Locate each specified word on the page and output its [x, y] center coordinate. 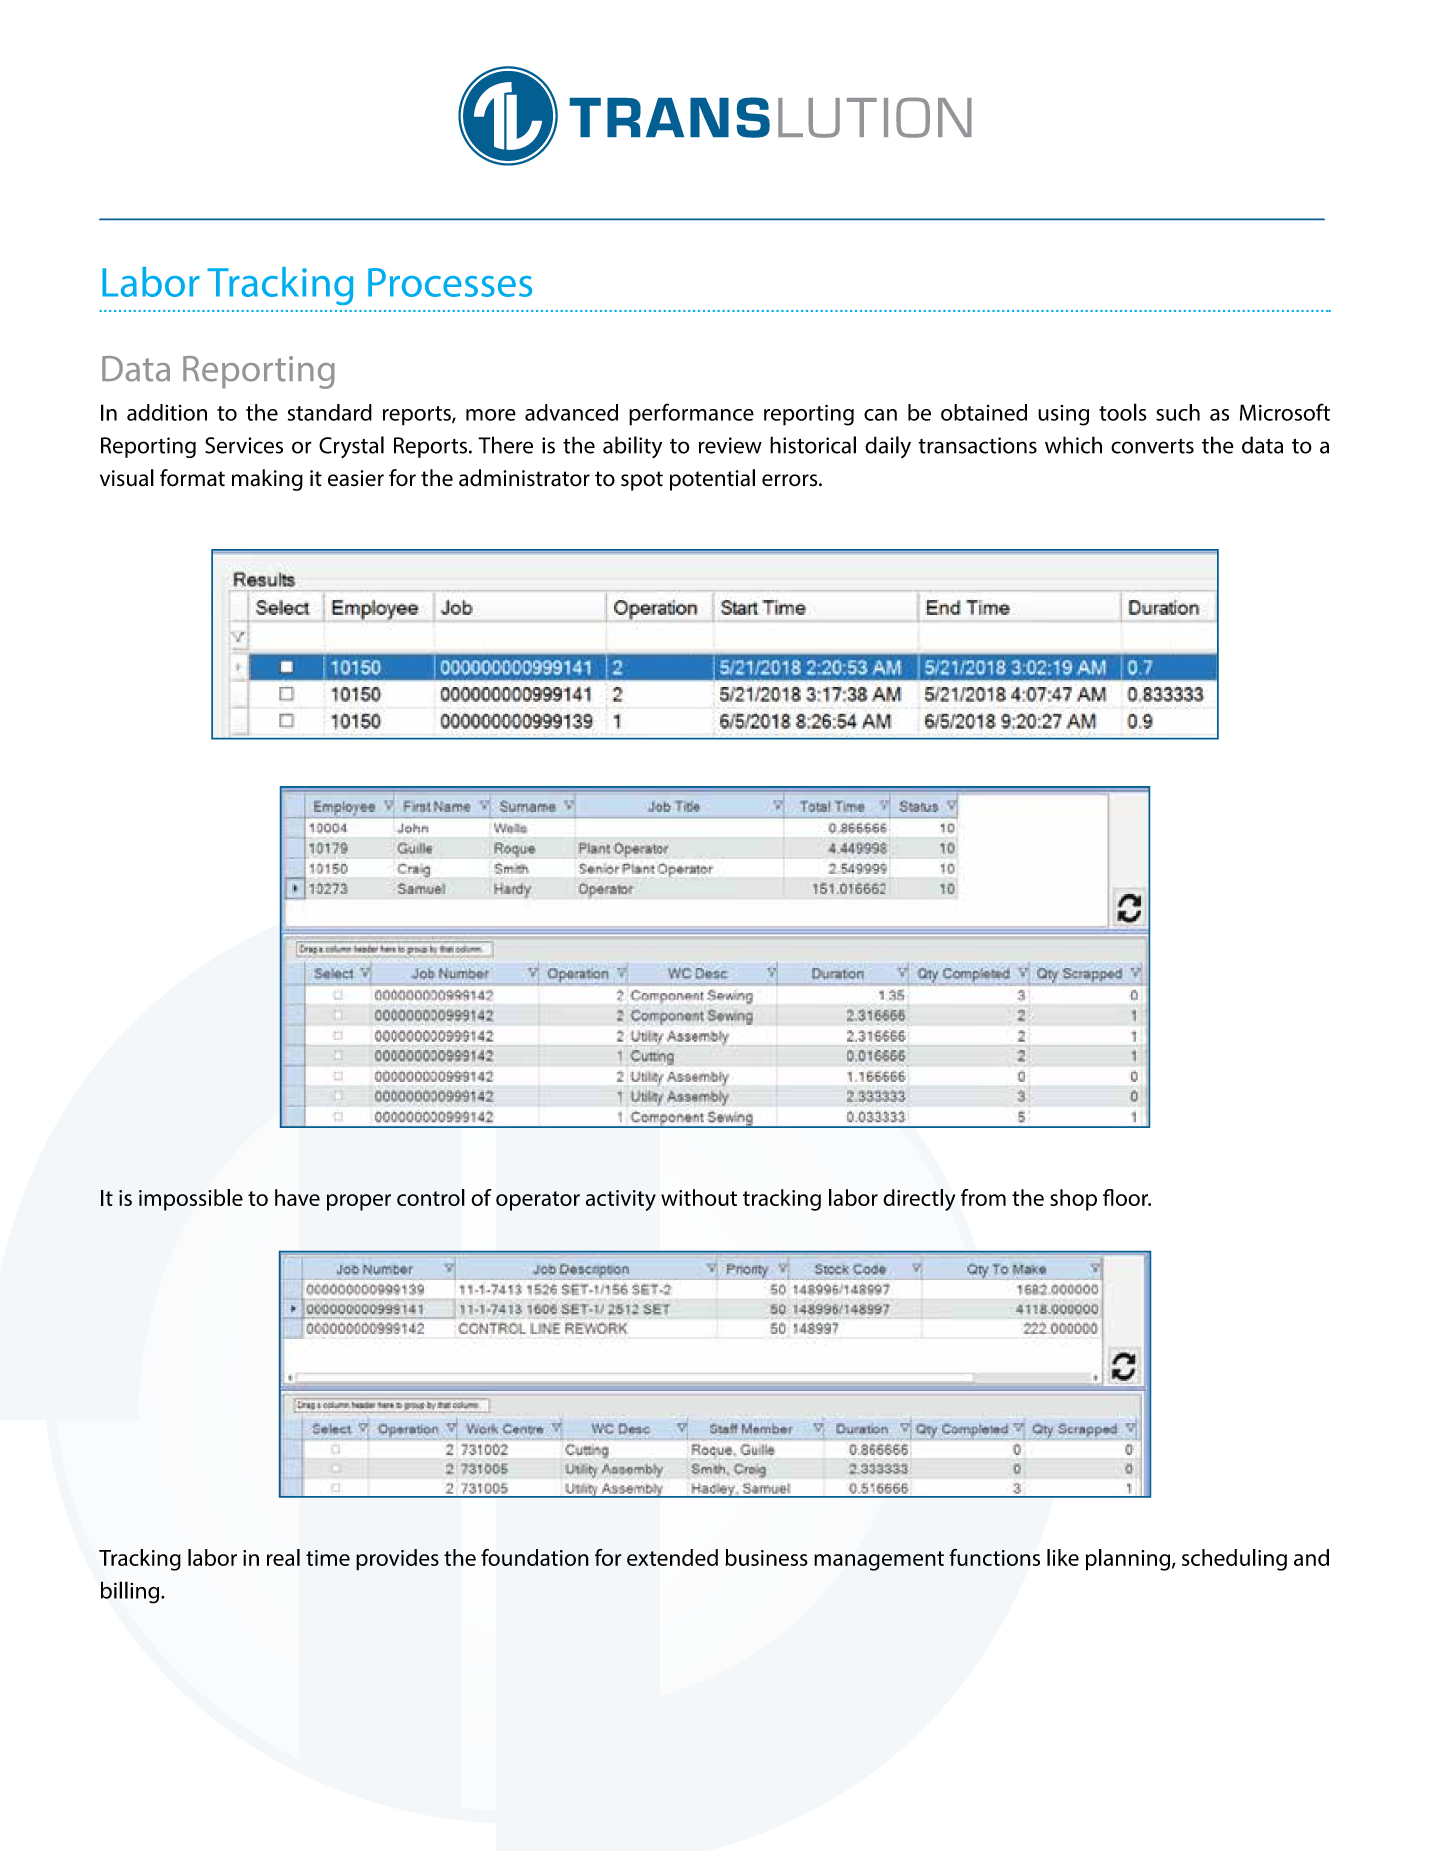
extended [672, 1557]
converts [1152, 446]
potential [712, 480]
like [1063, 1557]
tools [1123, 412]
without [699, 1197]
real [283, 1557]
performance [691, 414]
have [297, 1197]
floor [1126, 1197]
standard [330, 412]
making [267, 480]
